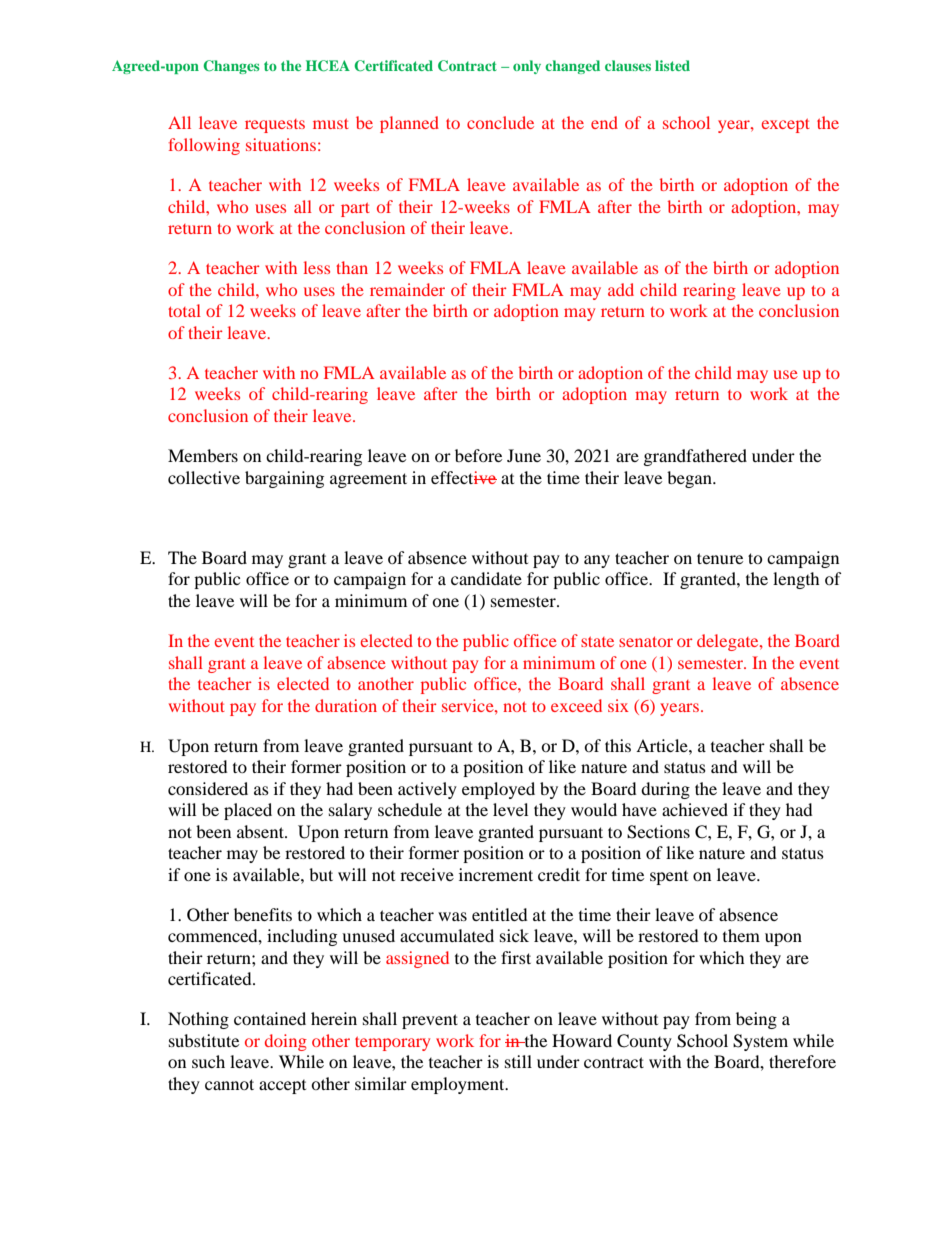  Describe the element at coordinates (275, 126) in the image. I see `requests` at that location.
